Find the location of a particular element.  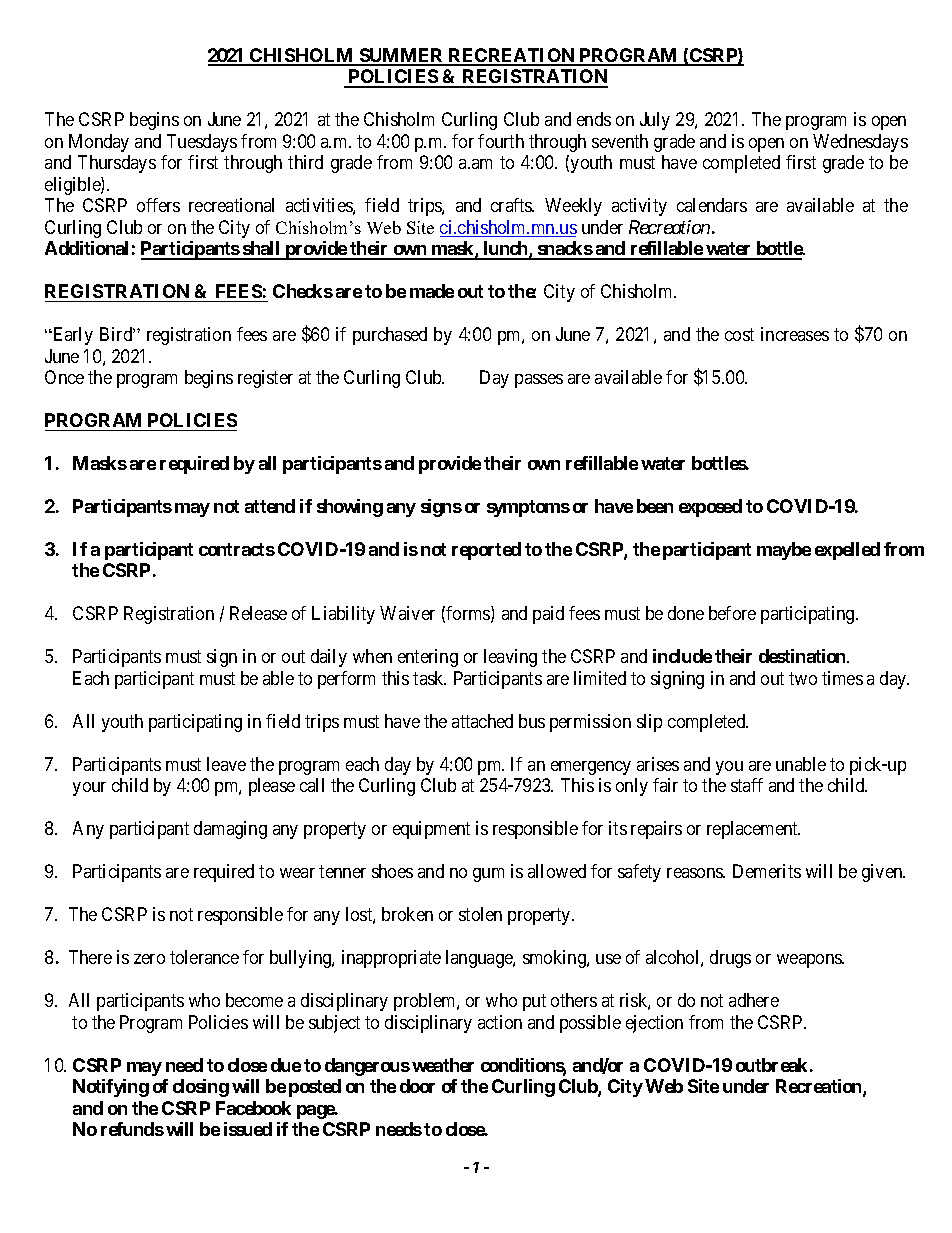

weather is located at coordinates (443, 1065).
